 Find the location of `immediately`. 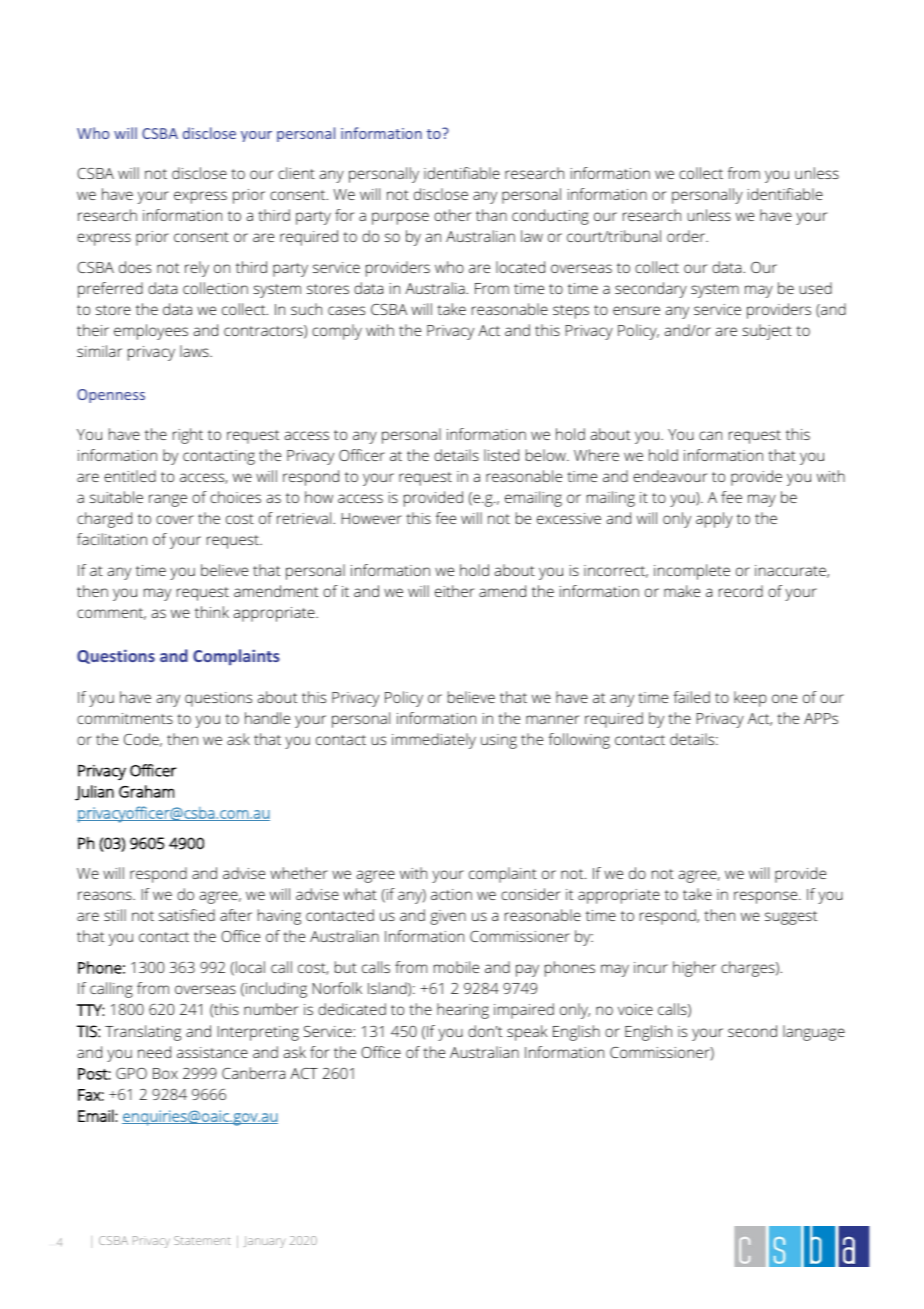

immediately is located at coordinates (434, 741).
